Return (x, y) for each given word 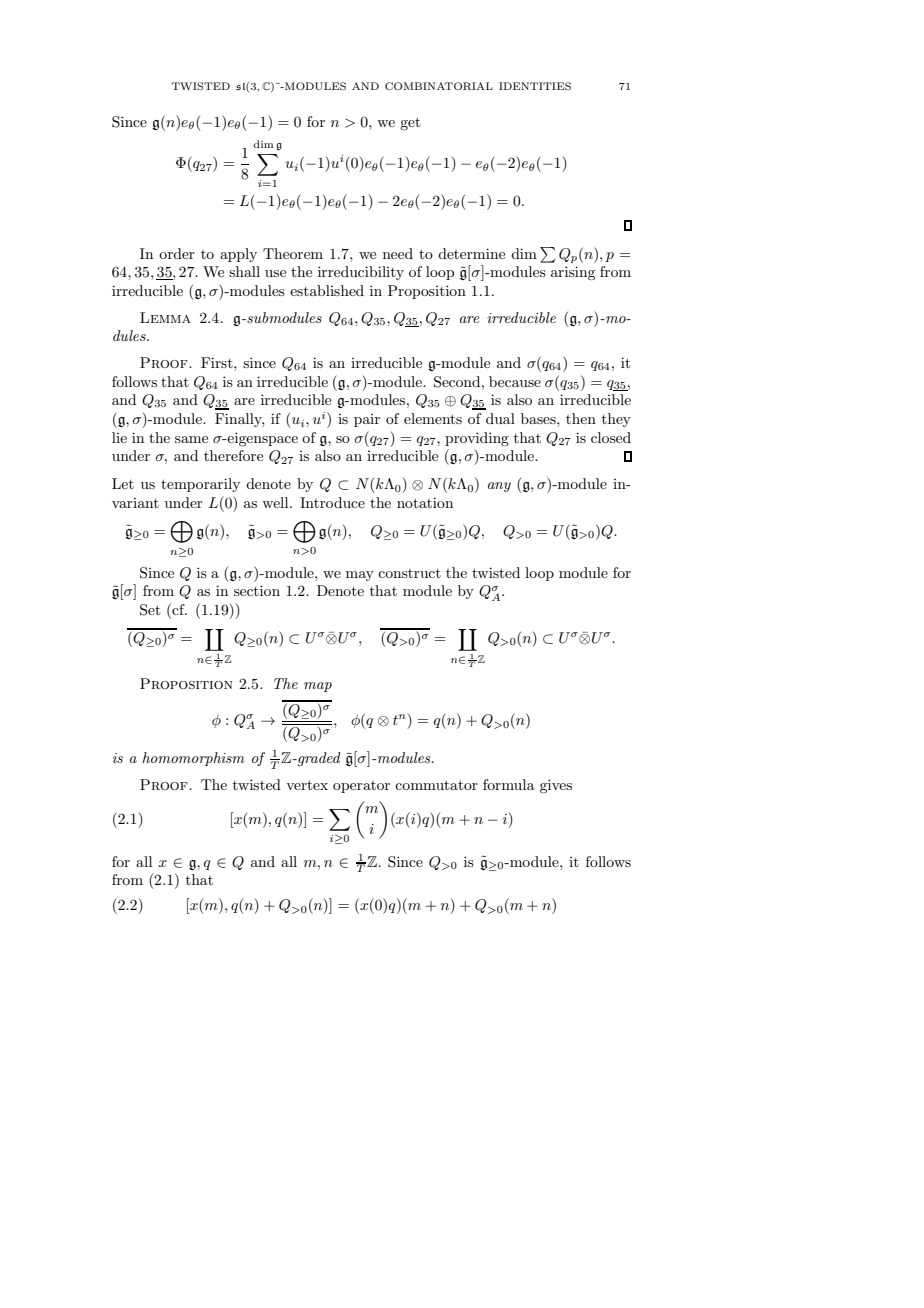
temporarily (200, 485)
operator (361, 787)
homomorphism (193, 759)
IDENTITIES (535, 86)
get (410, 123)
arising (573, 273)
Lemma (165, 317)
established (327, 290)
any (499, 487)
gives (556, 786)
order (177, 253)
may (360, 576)
